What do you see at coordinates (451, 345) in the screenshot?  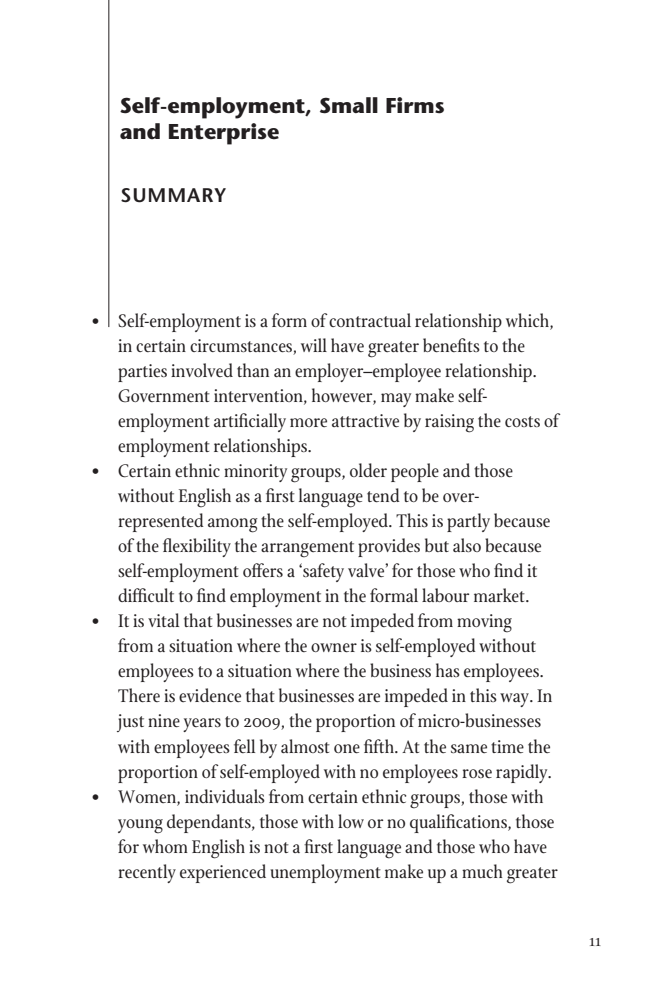 I see `benefits` at bounding box center [451, 345].
